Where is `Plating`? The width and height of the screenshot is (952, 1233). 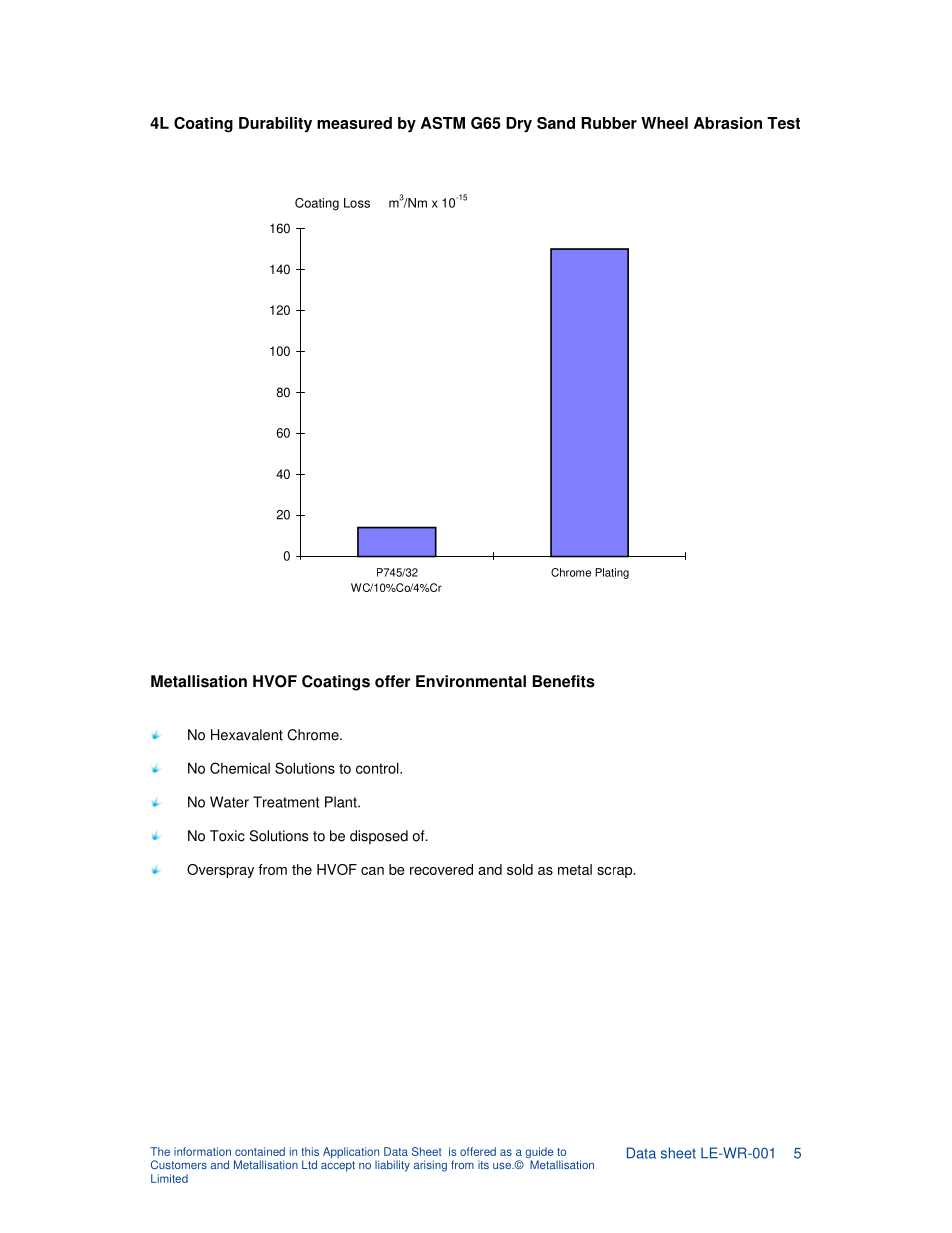
Plating is located at coordinates (612, 573).
